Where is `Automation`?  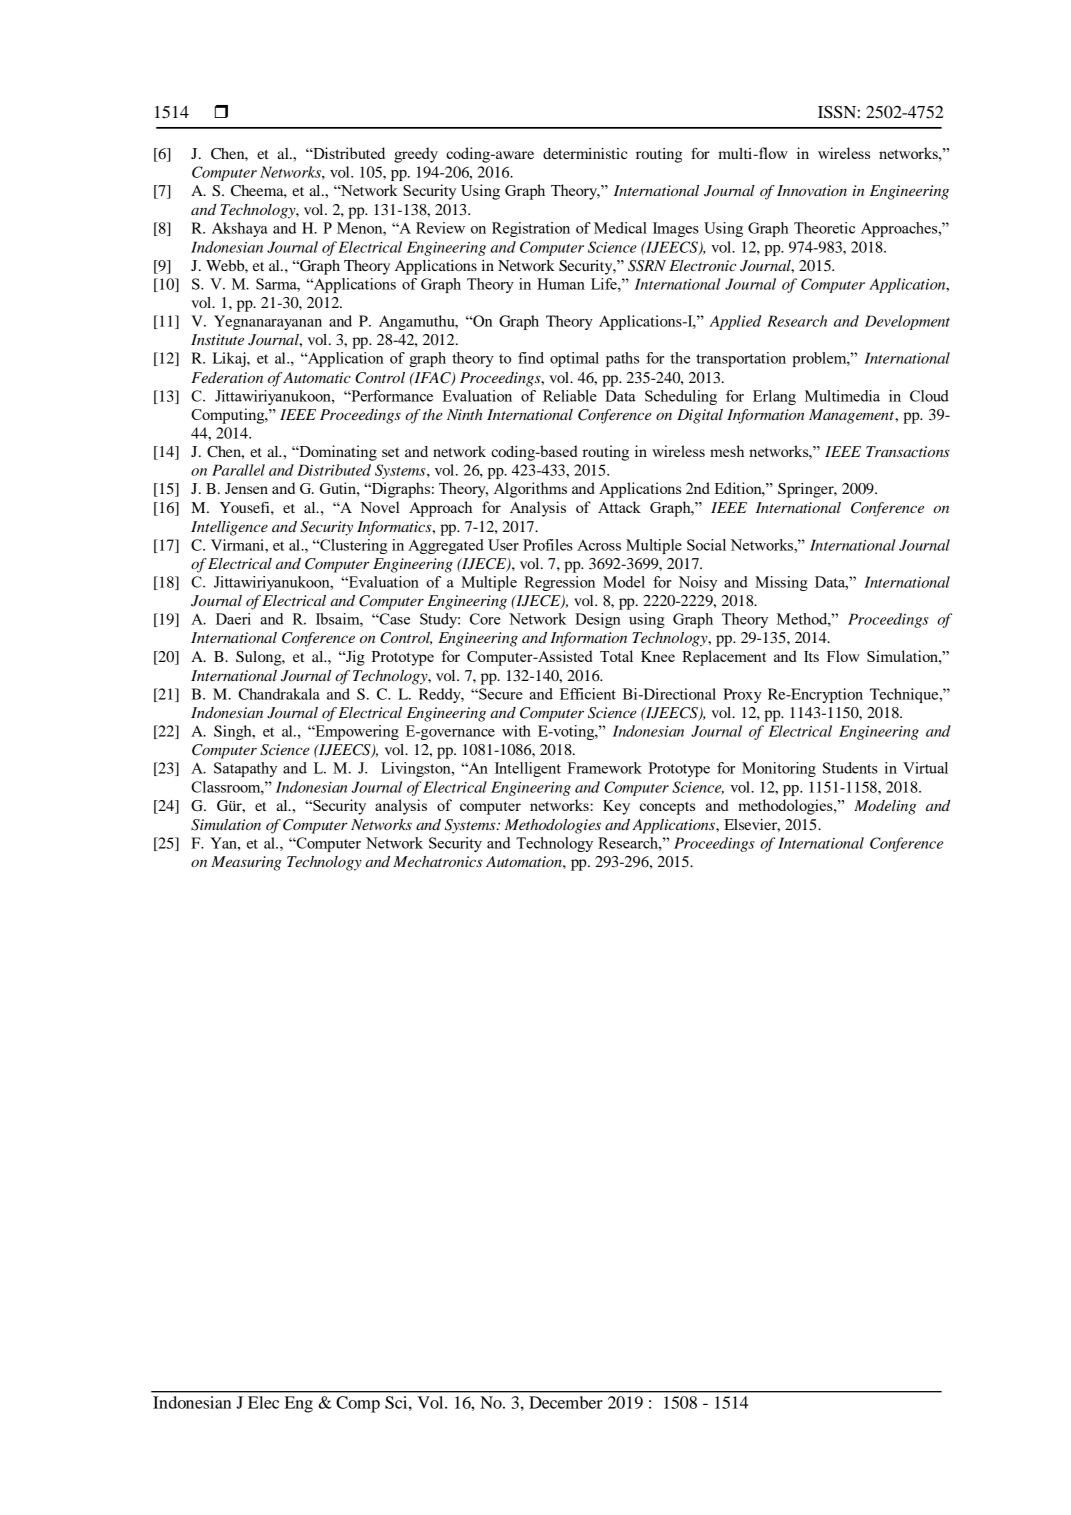
Automation is located at coordinates (525, 861).
